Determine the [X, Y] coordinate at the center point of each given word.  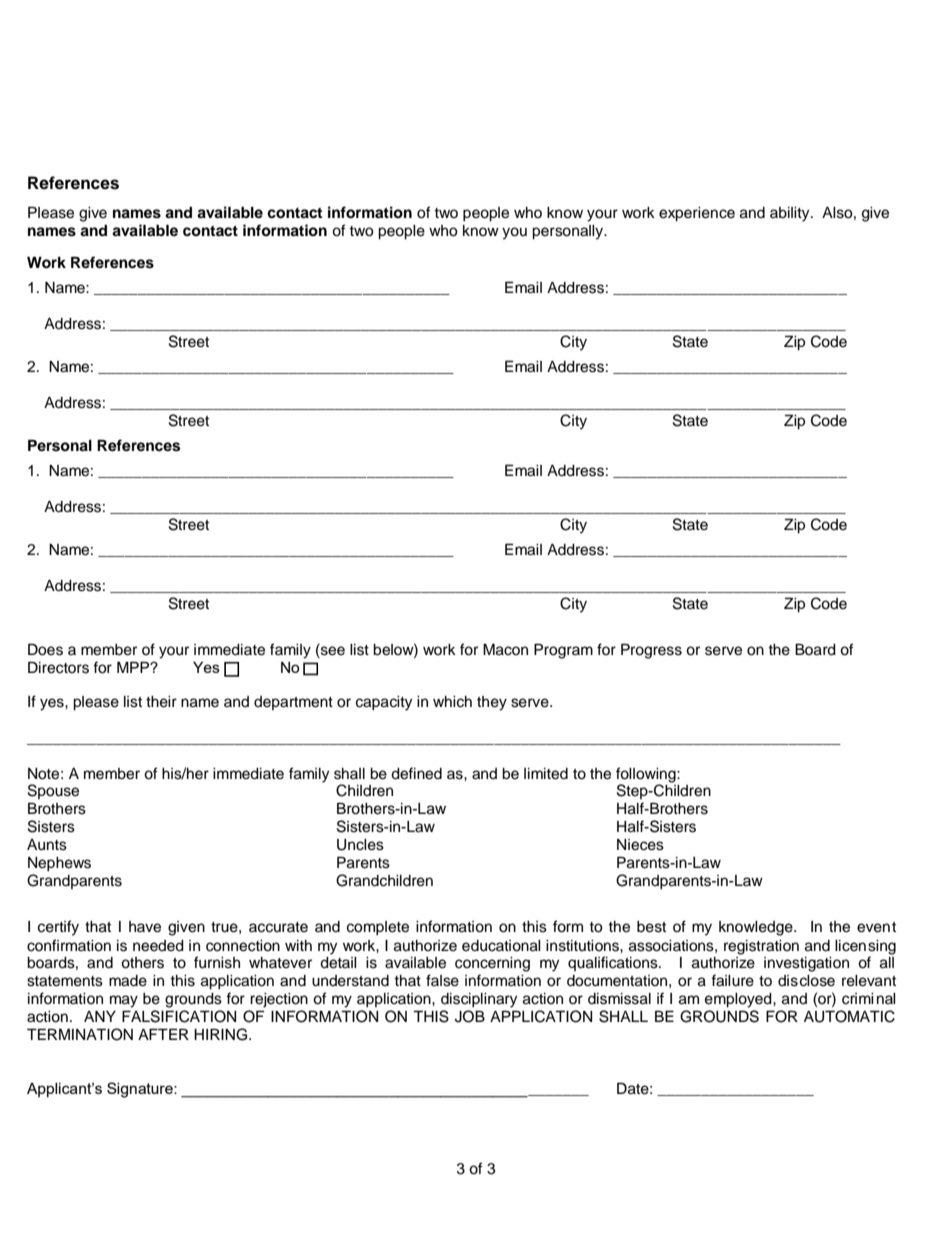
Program [563, 651]
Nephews [59, 864]
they [492, 703]
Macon [505, 649]
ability [791, 214]
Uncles [360, 845]
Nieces [640, 845]
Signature [141, 1090]
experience [697, 214]
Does [45, 649]
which [452, 702]
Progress [651, 651]
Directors [58, 667]
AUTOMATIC [849, 1016]
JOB [470, 1016]
